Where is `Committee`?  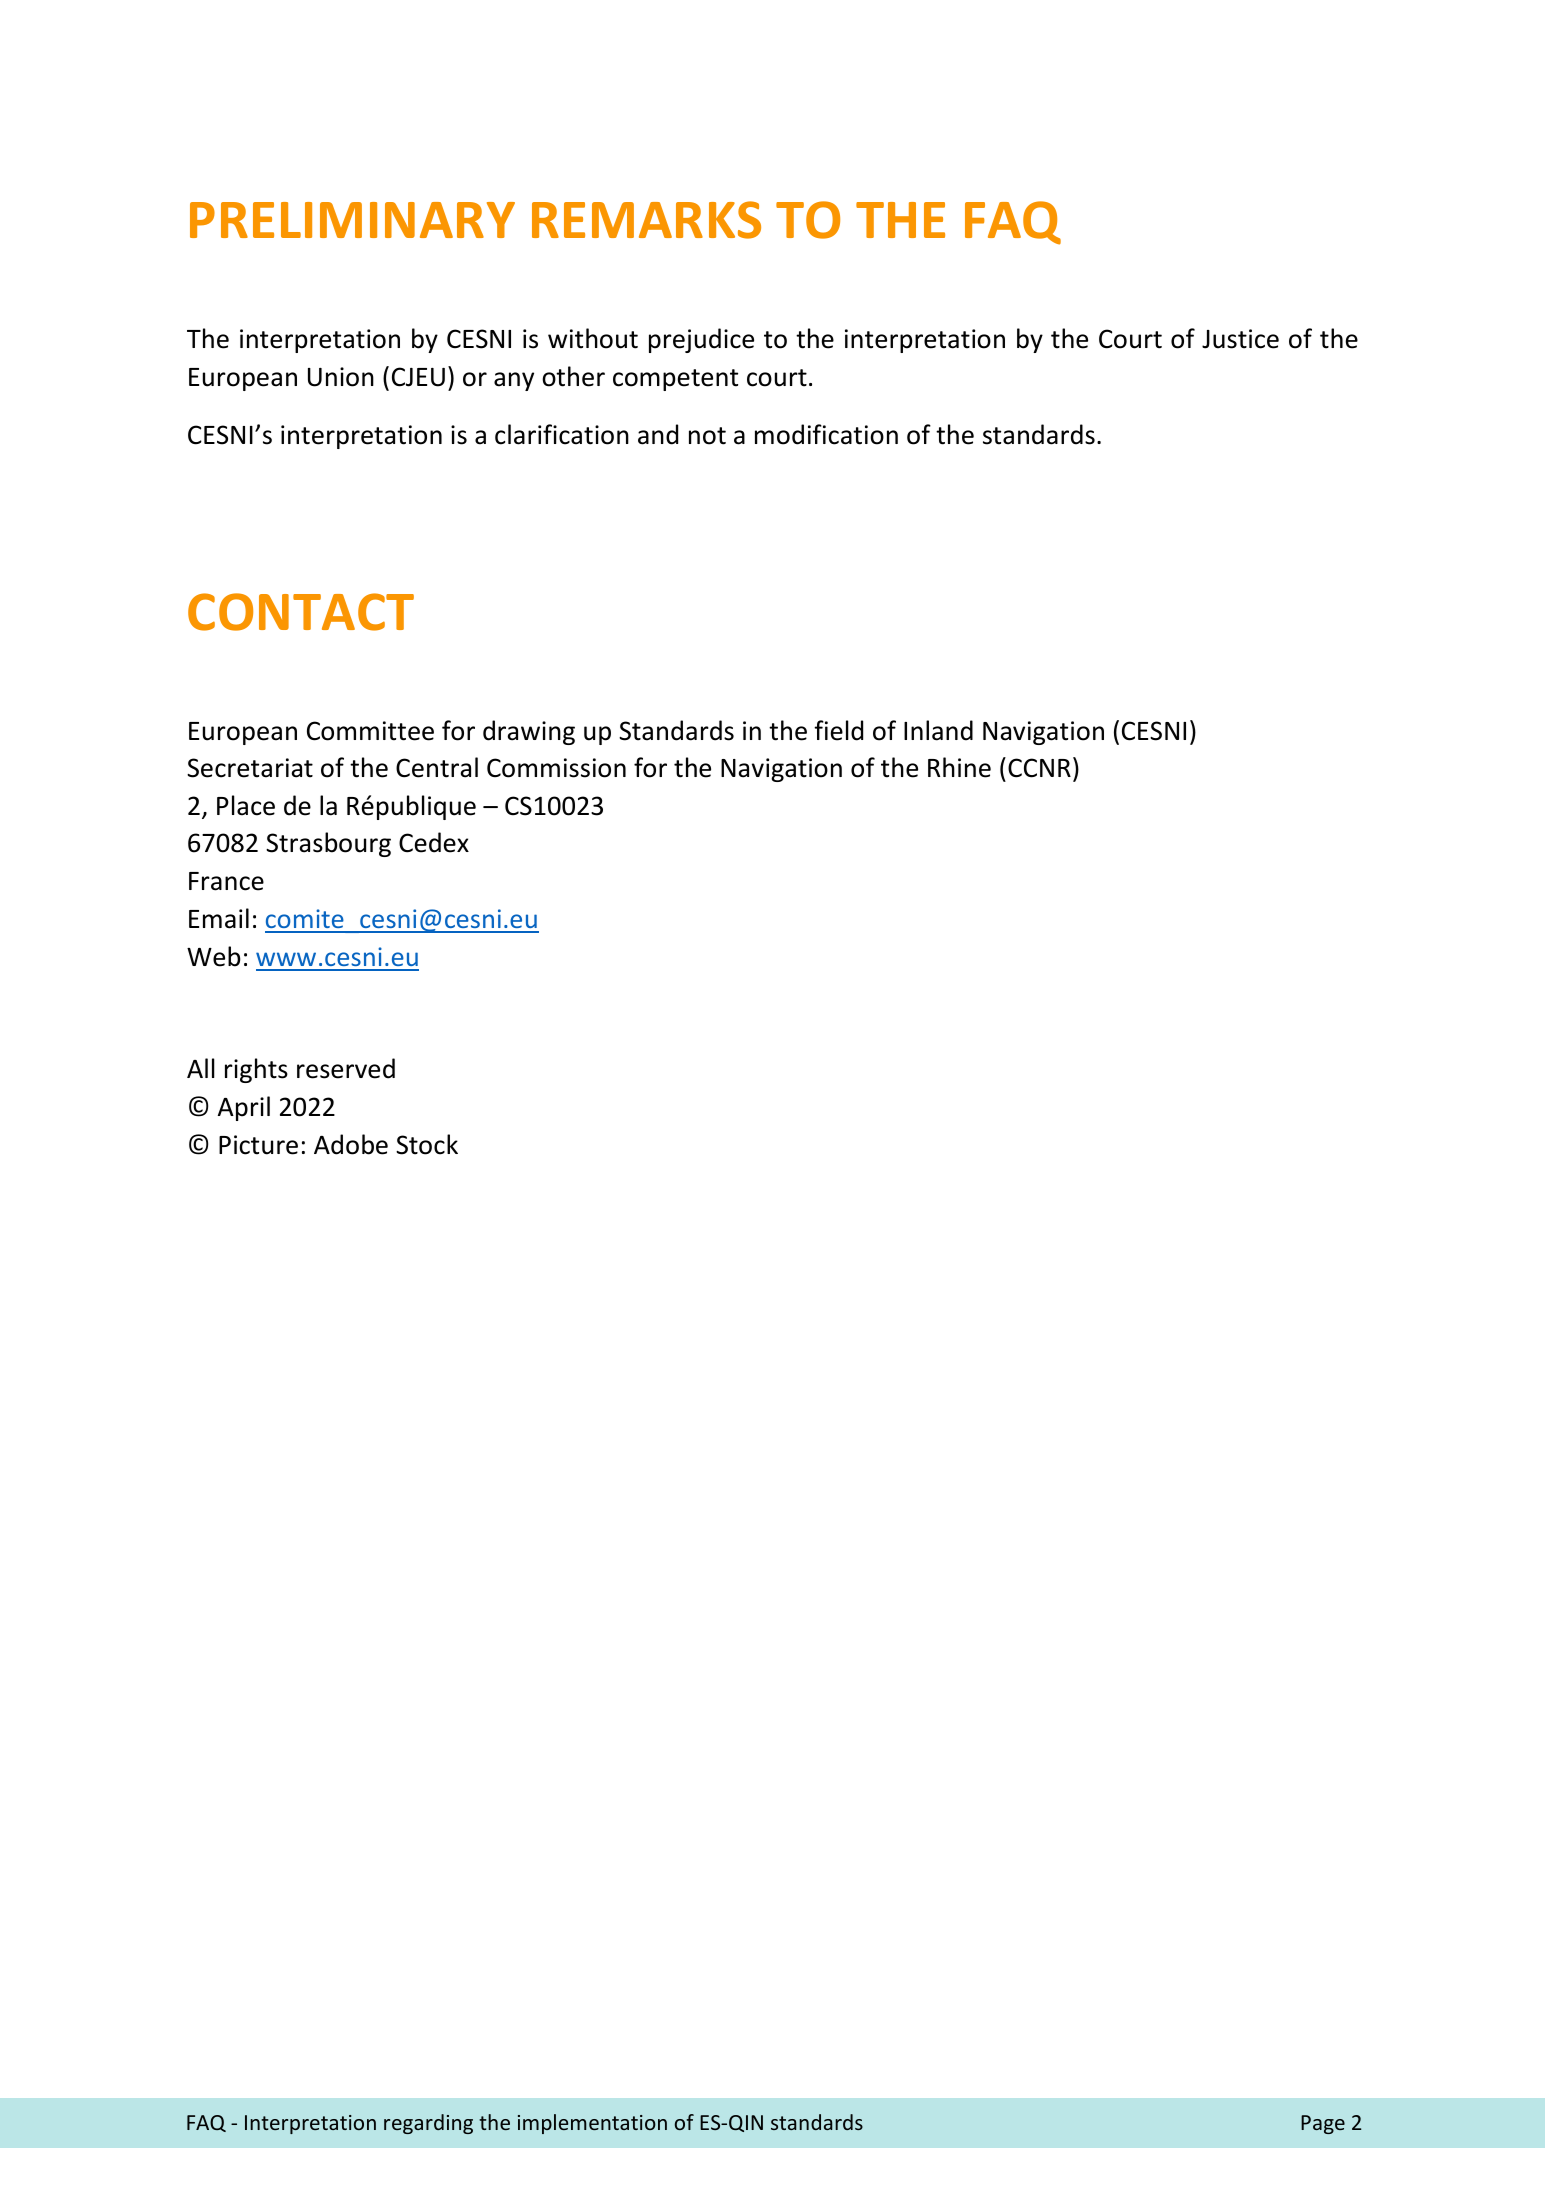
Committee is located at coordinates (370, 731).
